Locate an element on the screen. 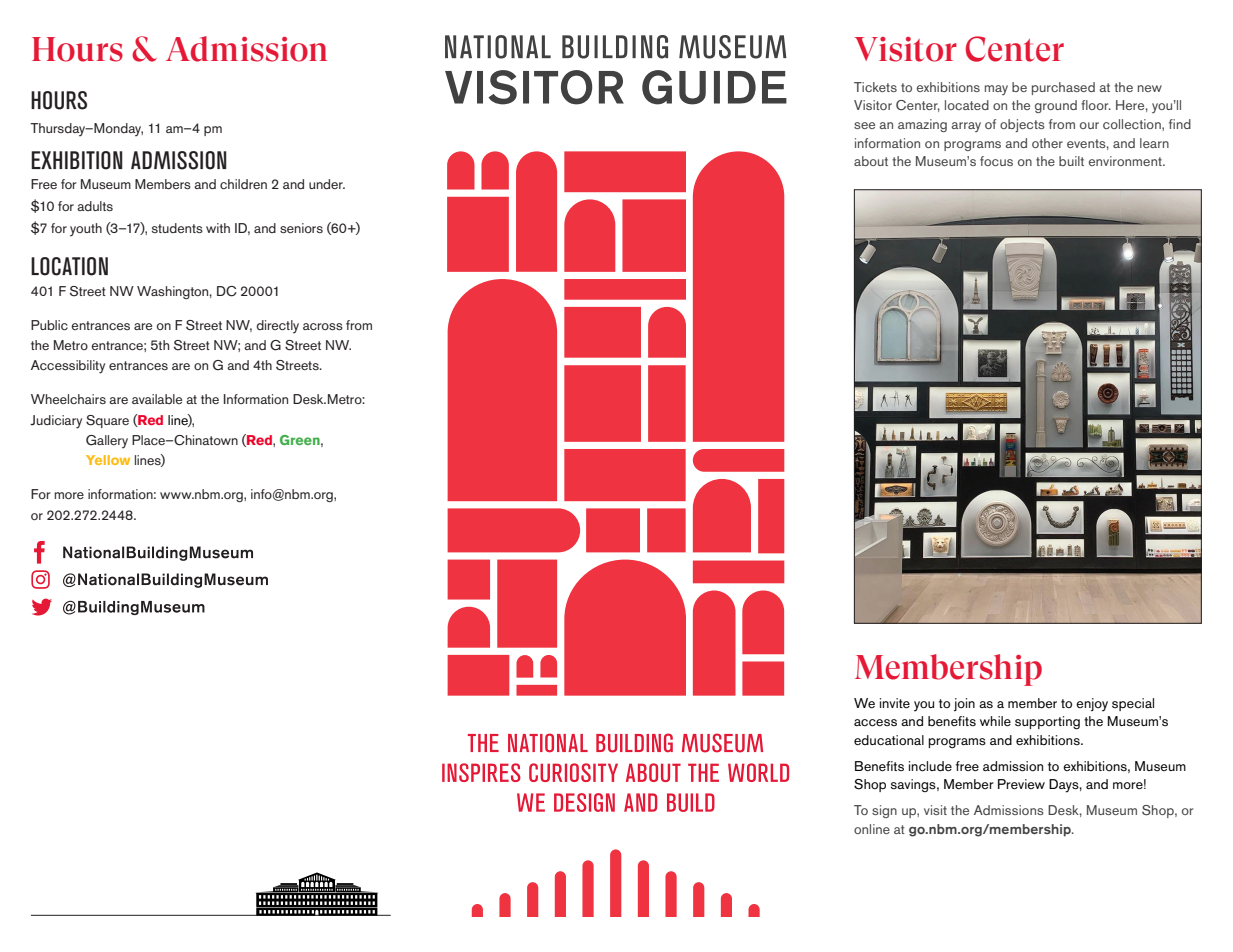 This screenshot has width=1233, height=952. across is located at coordinates (323, 326).
